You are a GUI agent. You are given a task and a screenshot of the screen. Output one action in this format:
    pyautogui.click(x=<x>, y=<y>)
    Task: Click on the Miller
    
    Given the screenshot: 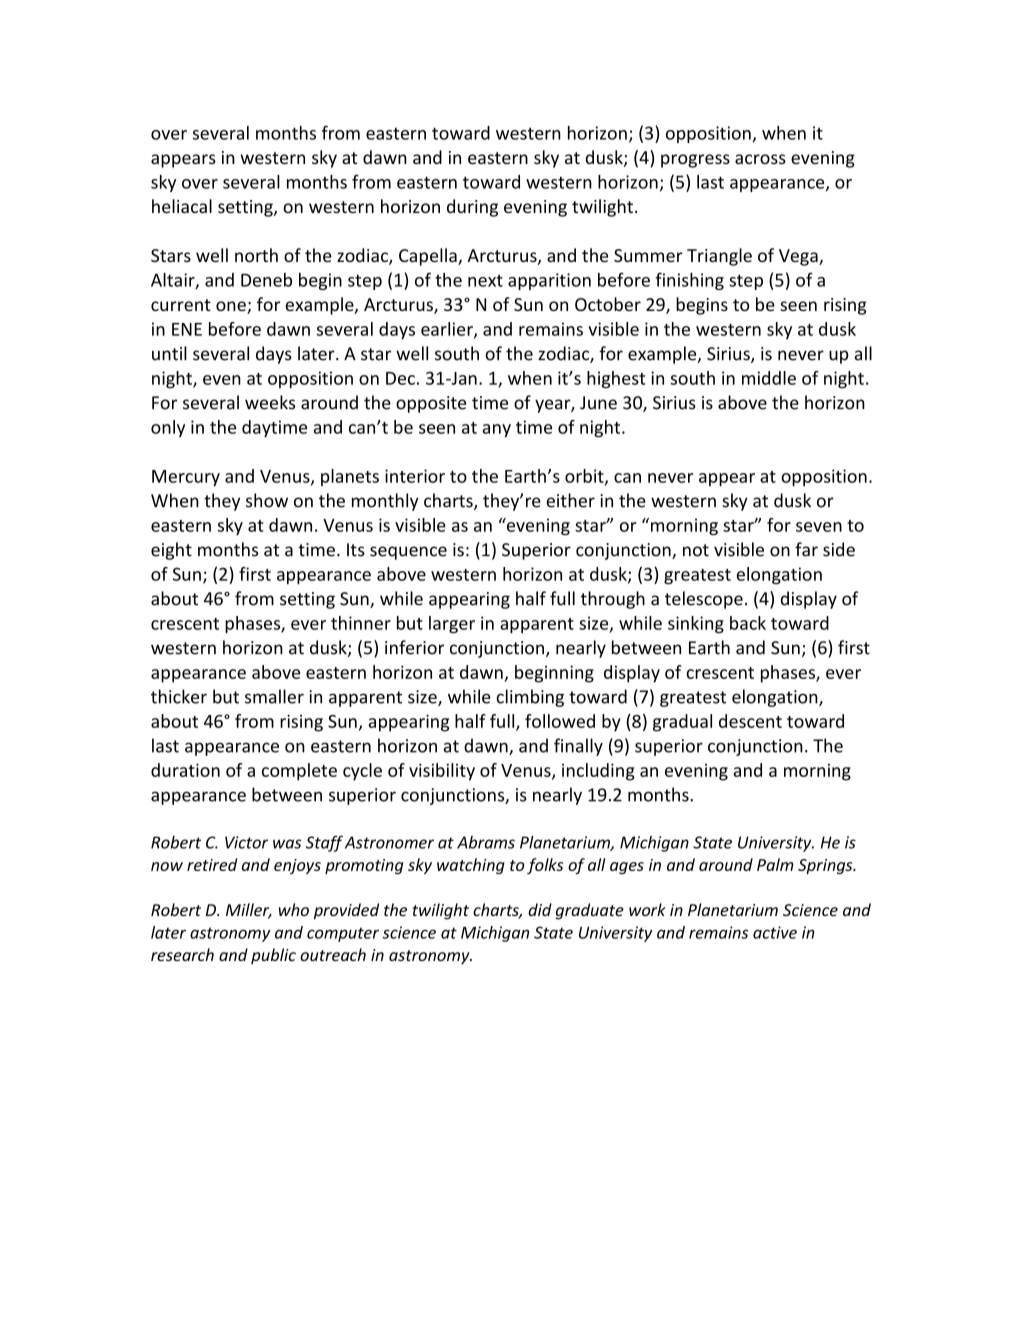 What is the action you would take?
    pyautogui.click(x=249, y=911)
